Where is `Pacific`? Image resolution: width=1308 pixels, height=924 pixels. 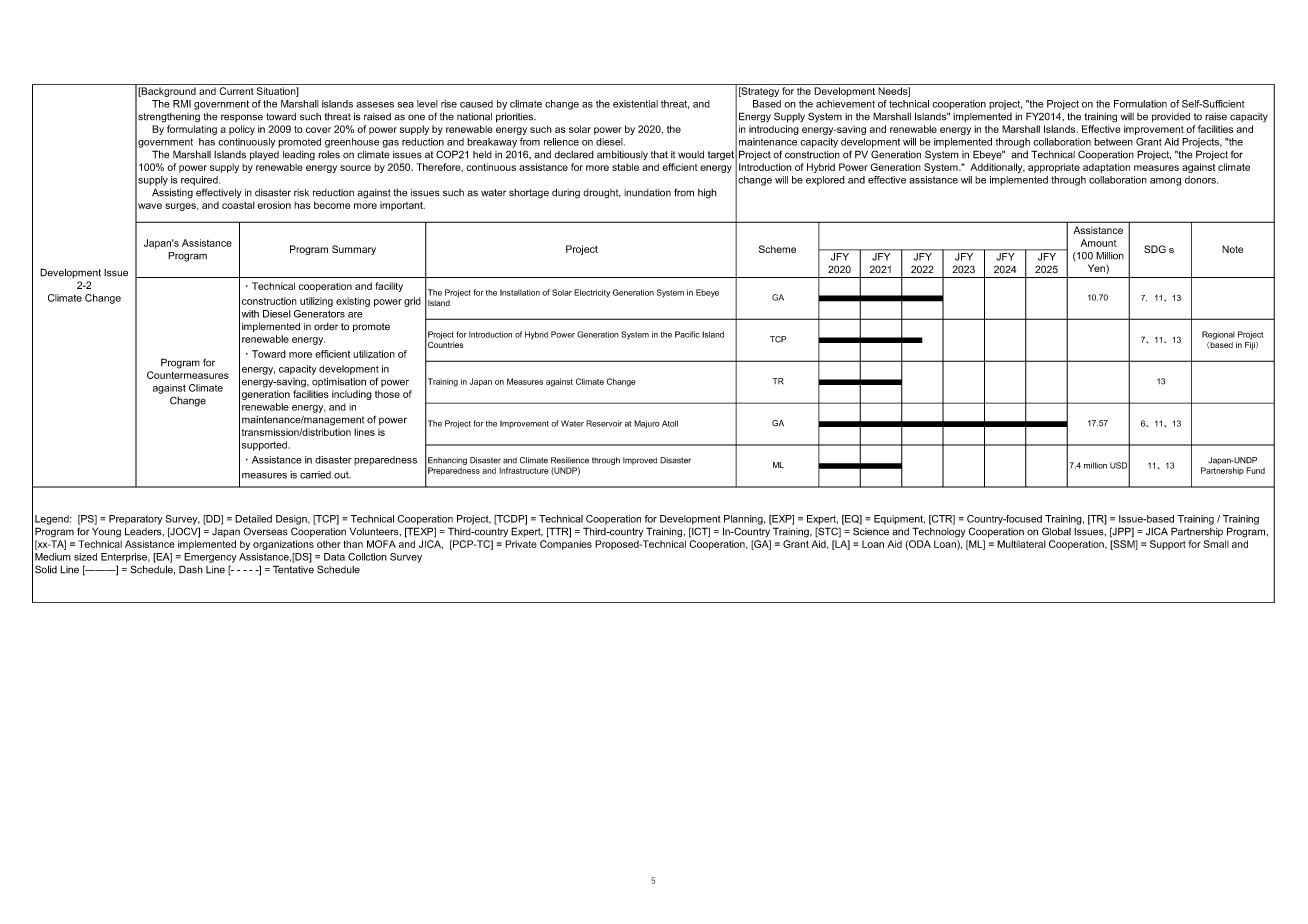 Pacific is located at coordinates (687, 334).
